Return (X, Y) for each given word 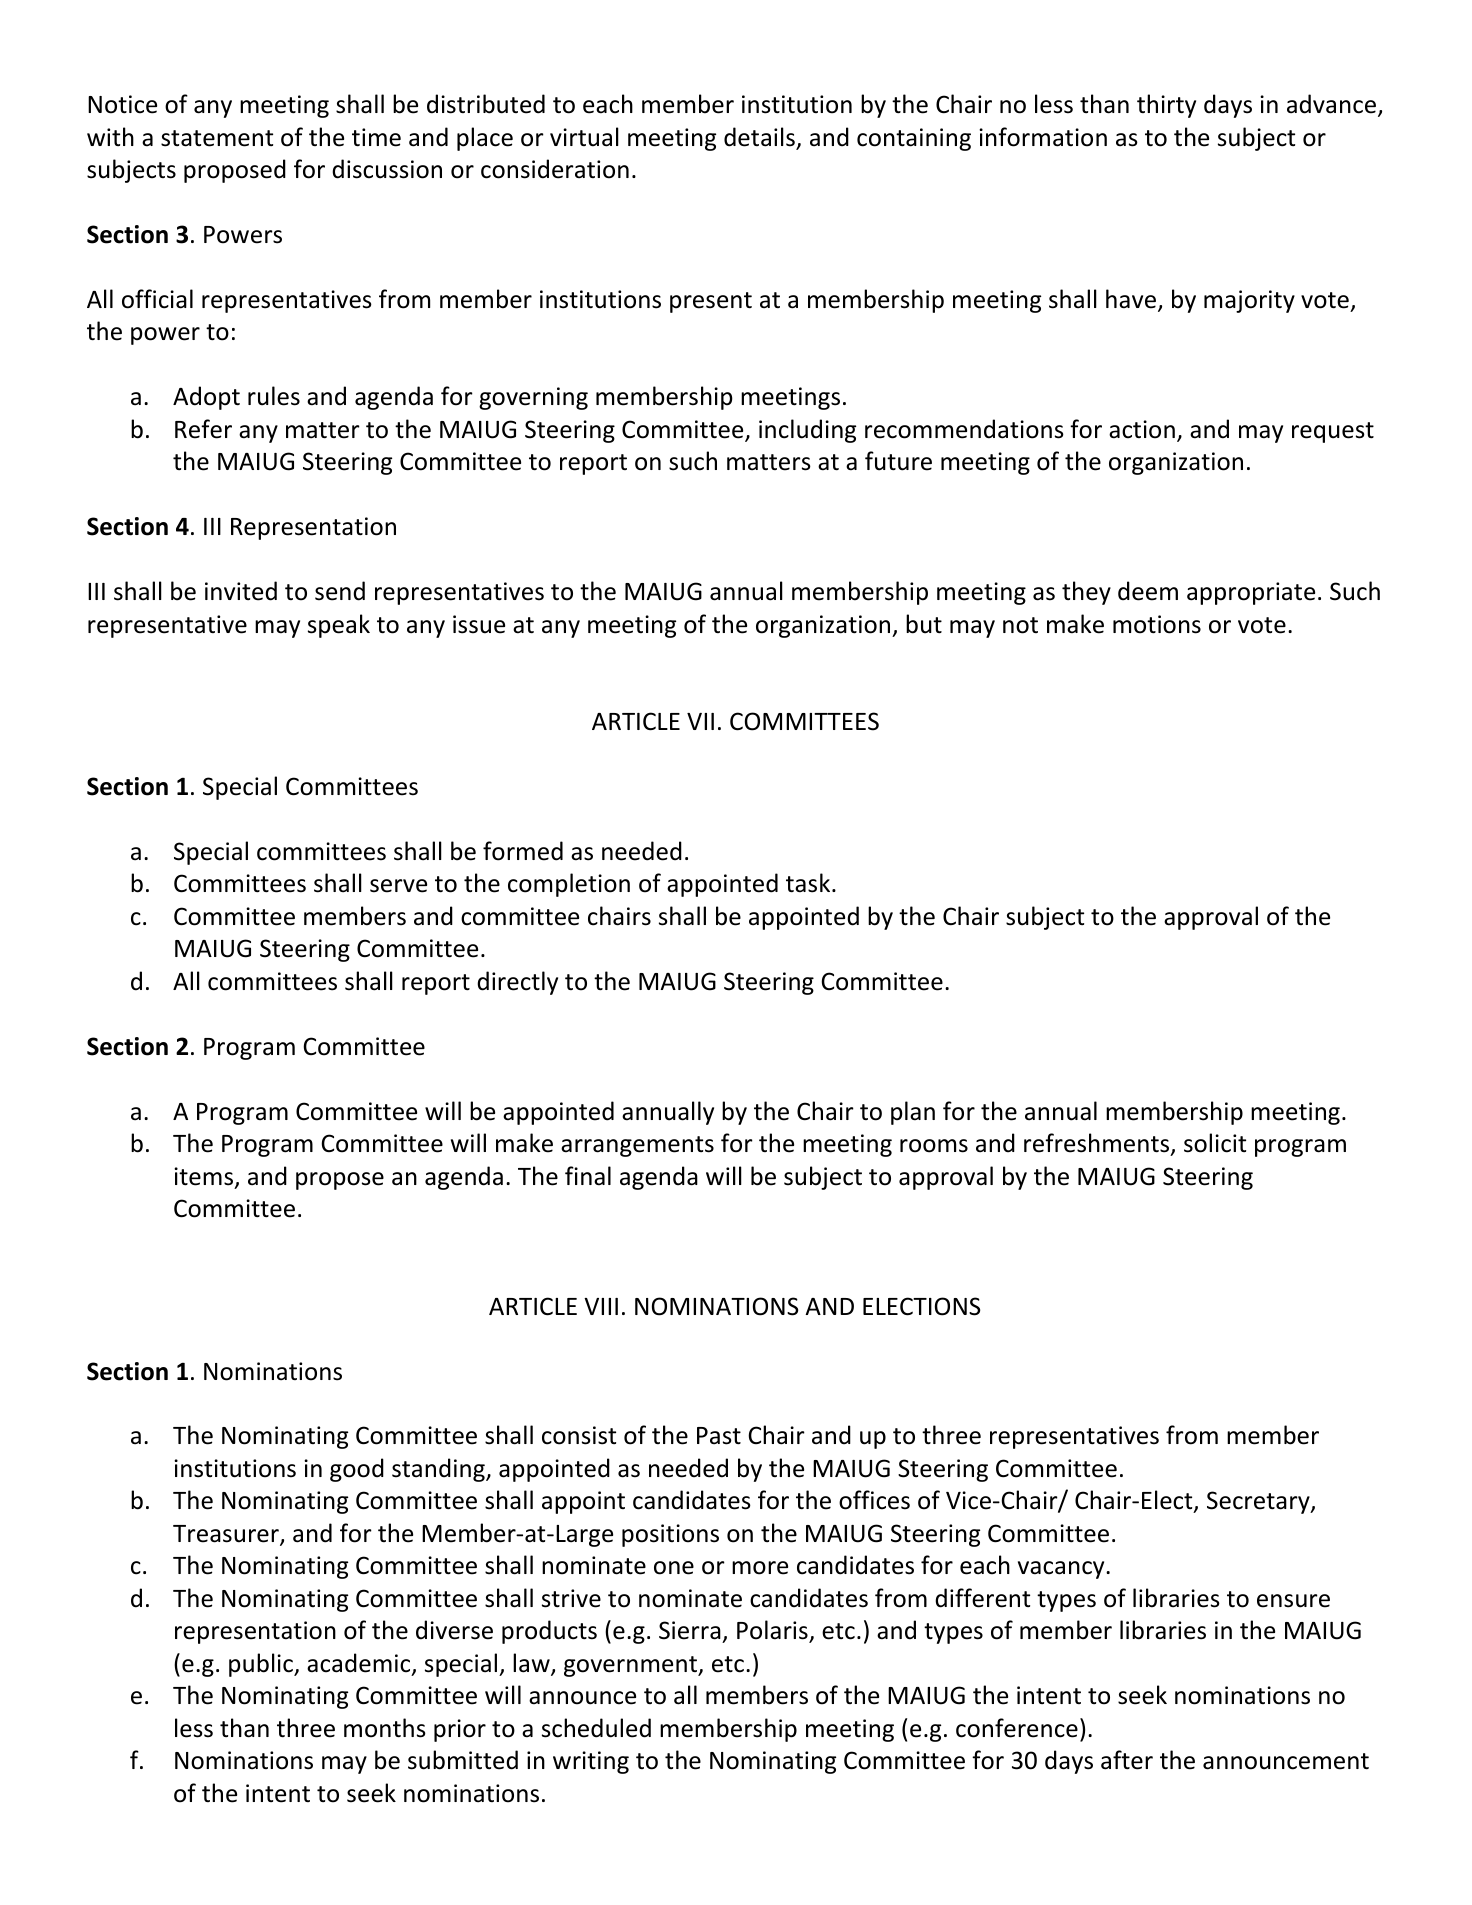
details (760, 138)
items (203, 1176)
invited (241, 591)
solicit (1215, 1143)
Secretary (1259, 1502)
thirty (1166, 106)
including (807, 431)
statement (217, 138)
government (631, 1666)
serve (398, 886)
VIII (601, 1306)
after (1127, 1760)
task (808, 883)
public (262, 1665)
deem (1148, 591)
